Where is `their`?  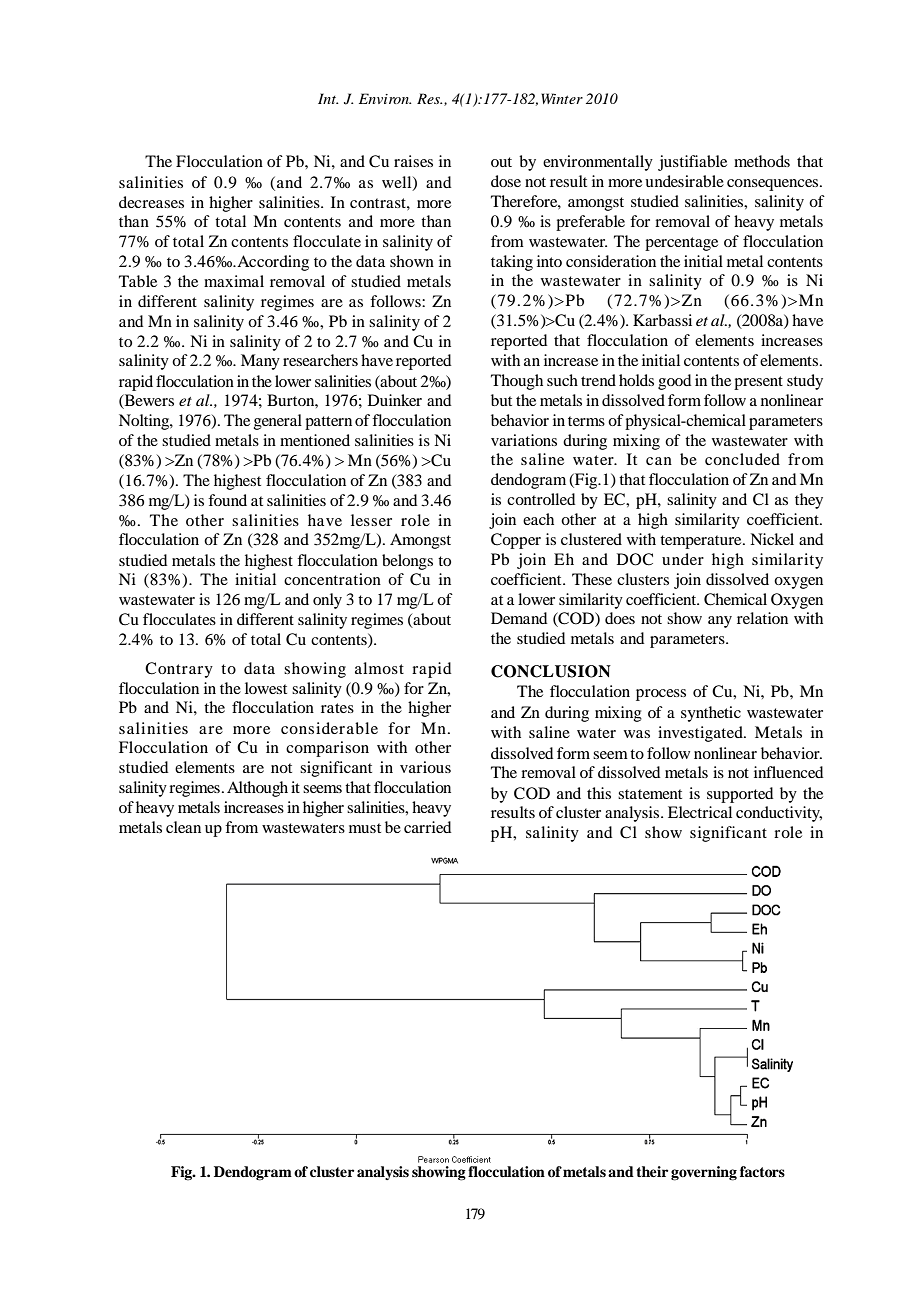
their is located at coordinates (652, 1171).
